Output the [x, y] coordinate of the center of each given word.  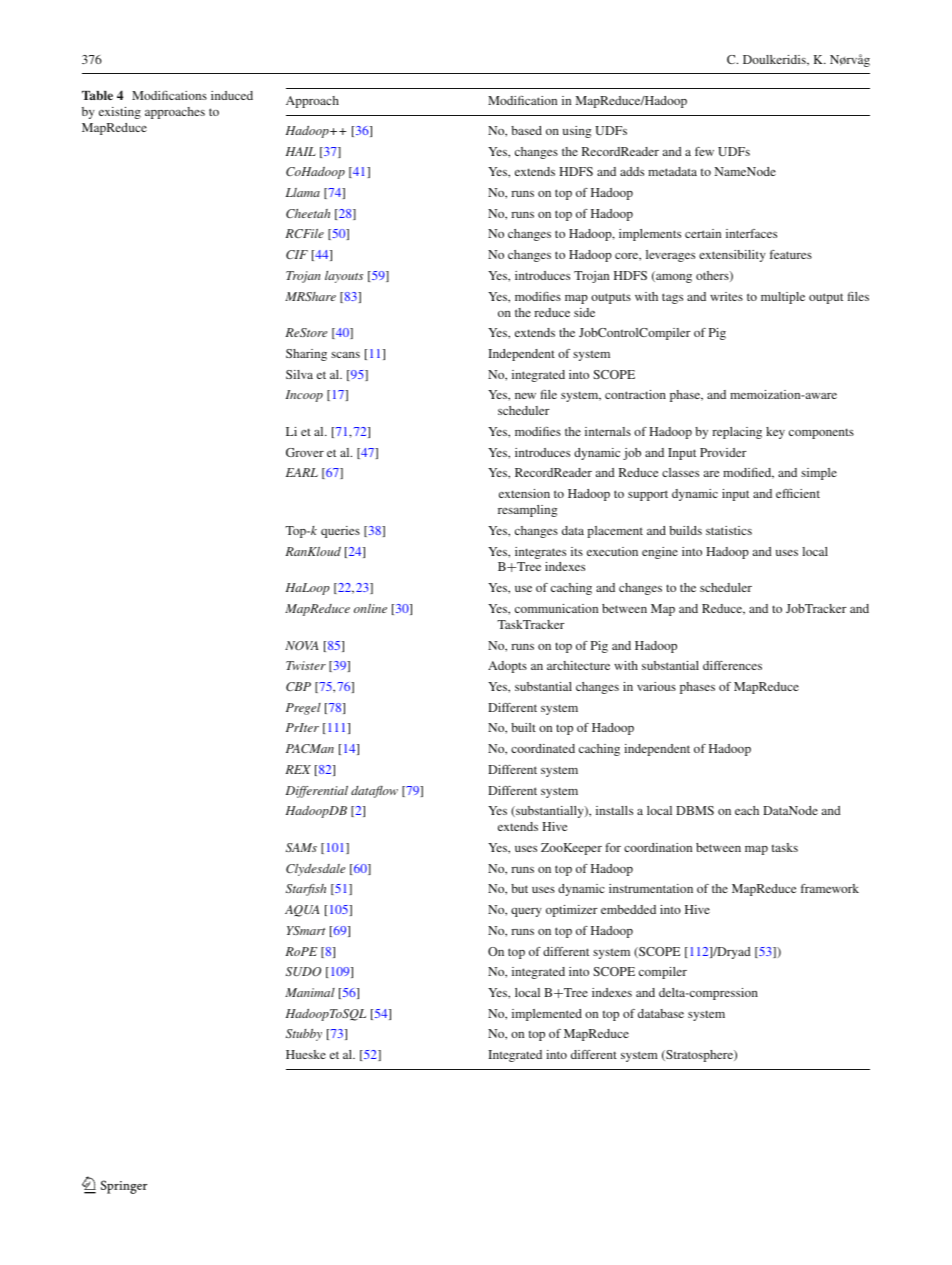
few [704, 151]
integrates [540, 553]
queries [340, 532]
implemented [547, 1015]
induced [232, 95]
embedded [628, 909]
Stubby [304, 1035]
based [526, 130]
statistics [729, 530]
